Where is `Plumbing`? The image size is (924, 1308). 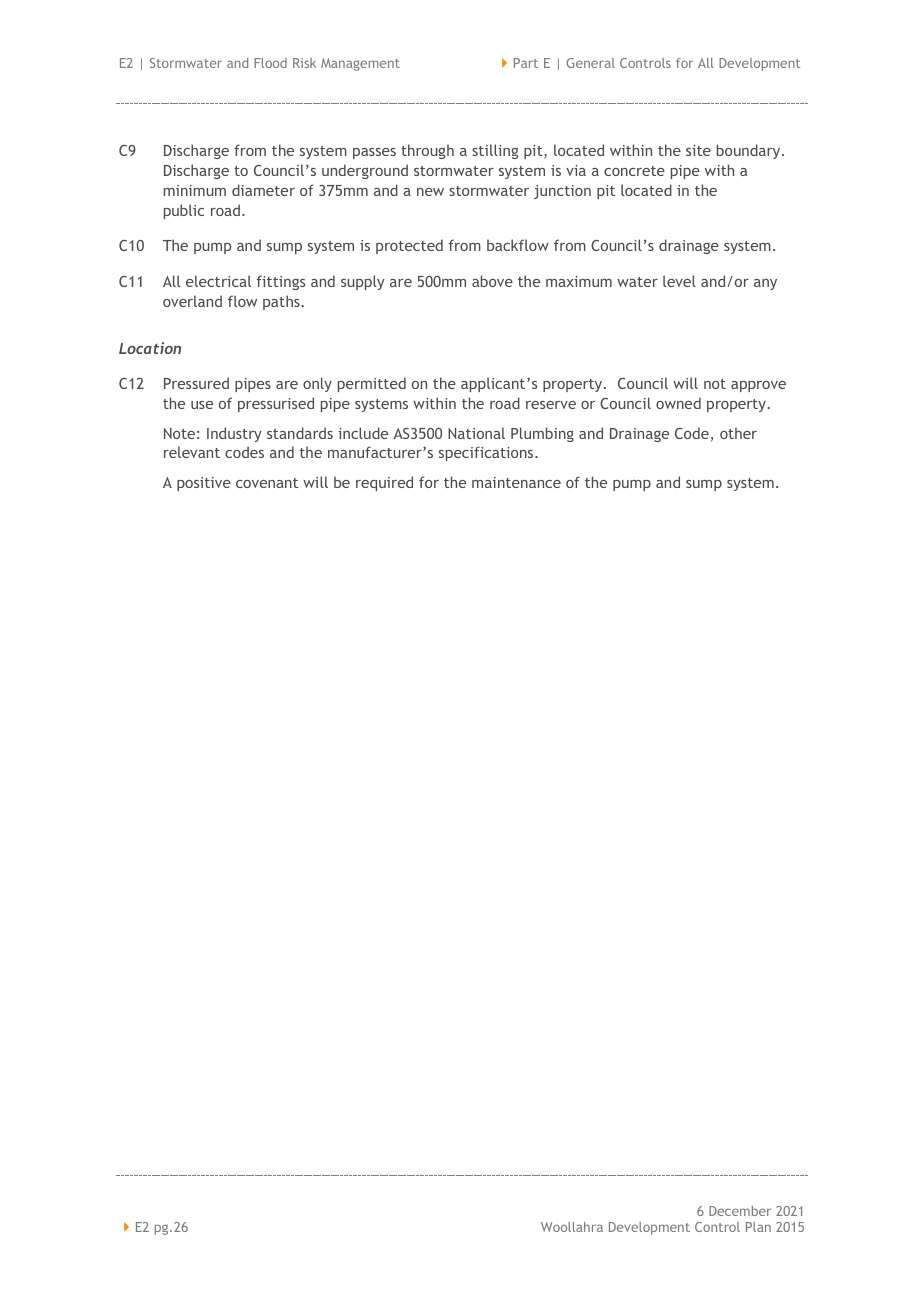
Plumbing is located at coordinates (542, 434).
